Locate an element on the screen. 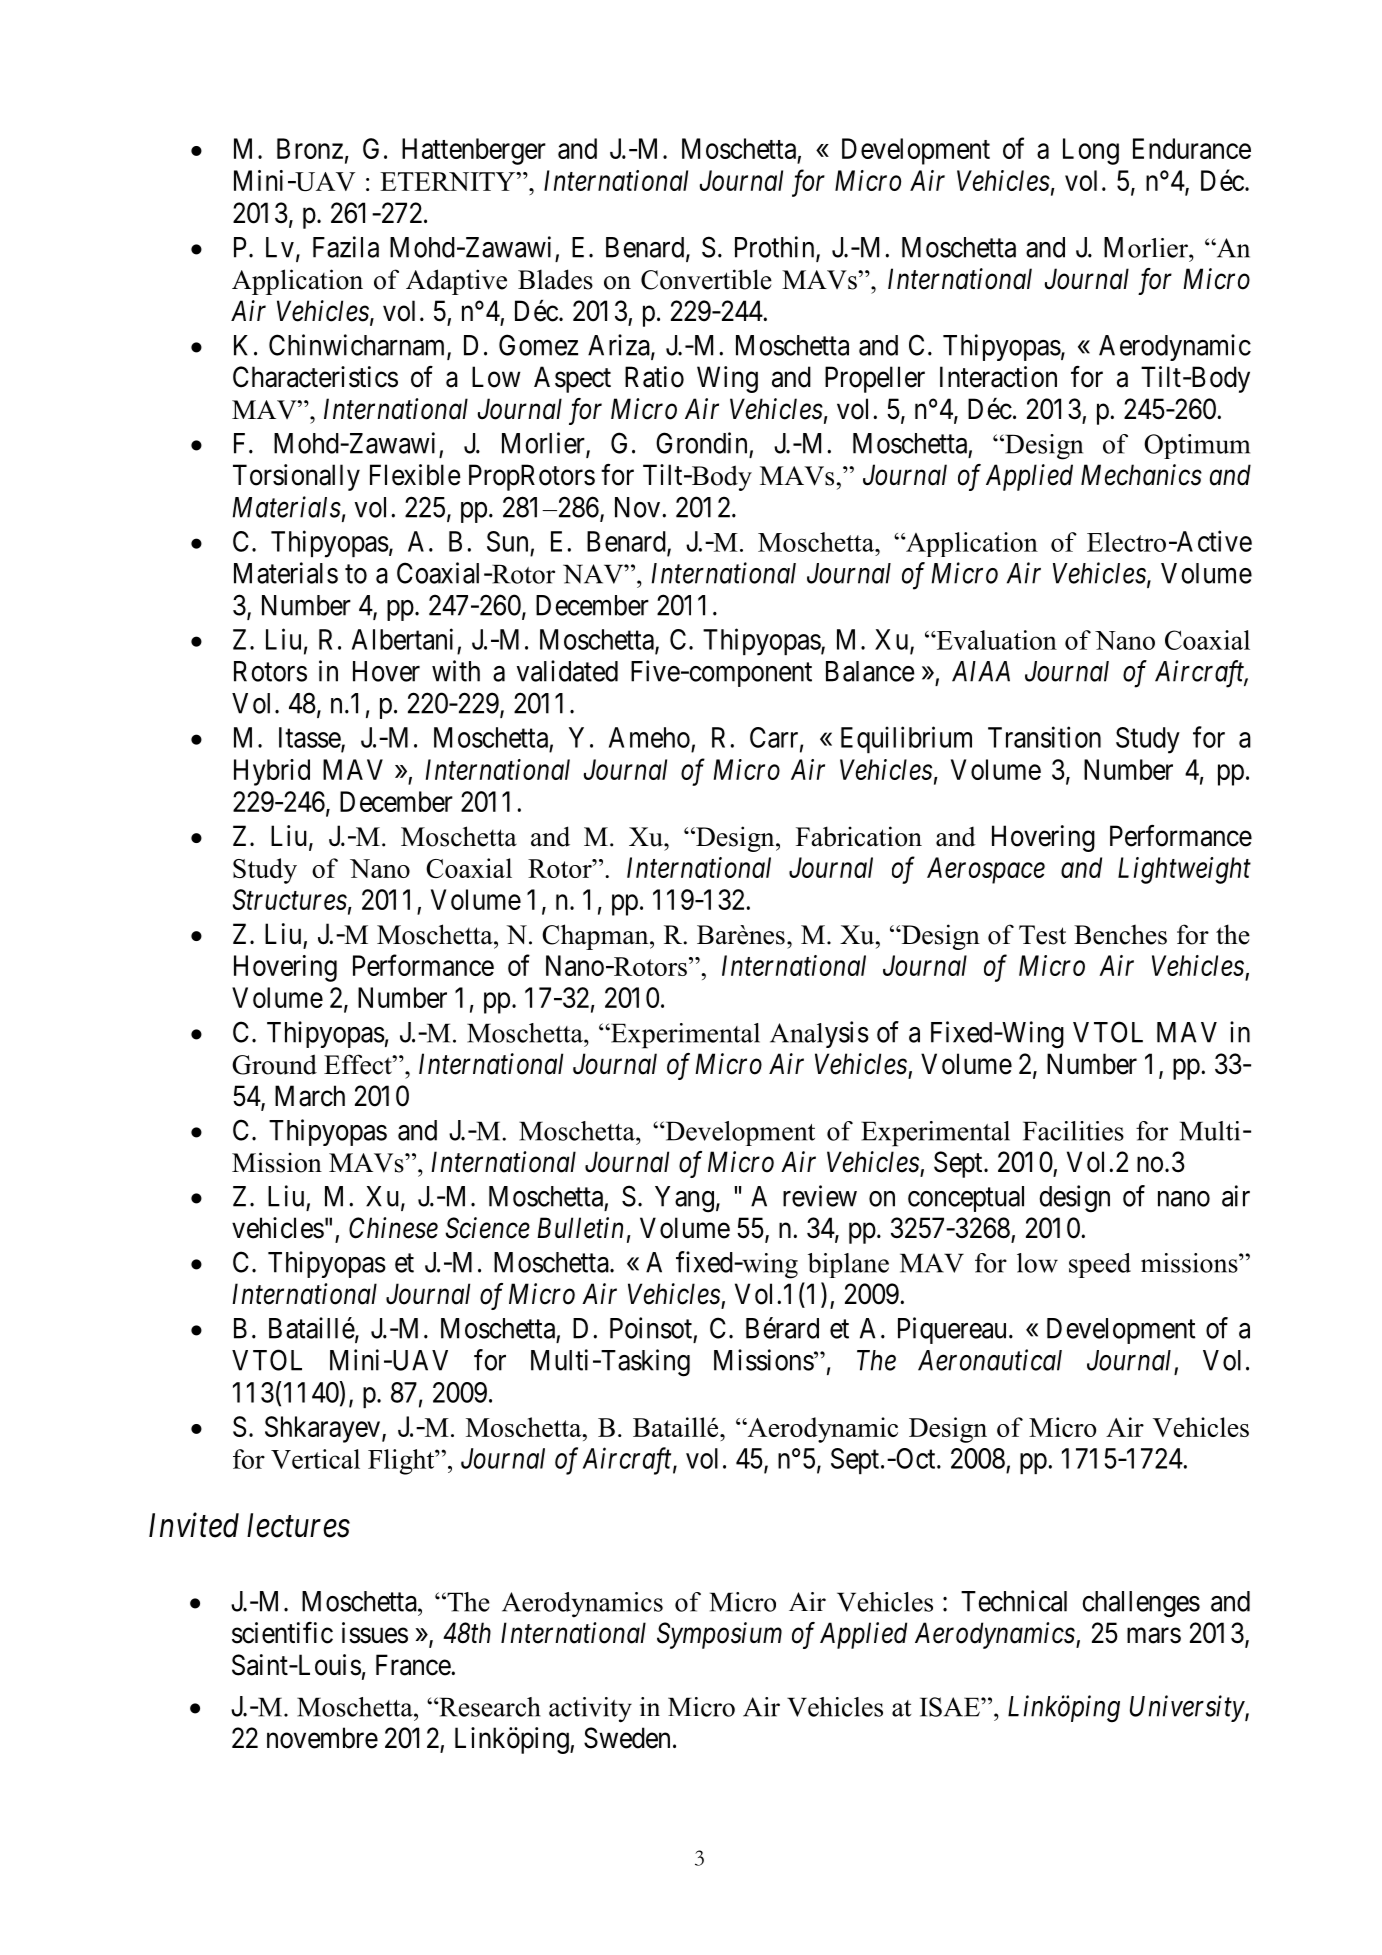 The height and width of the screenshot is (1955, 1382). speed is located at coordinates (1100, 1265).
